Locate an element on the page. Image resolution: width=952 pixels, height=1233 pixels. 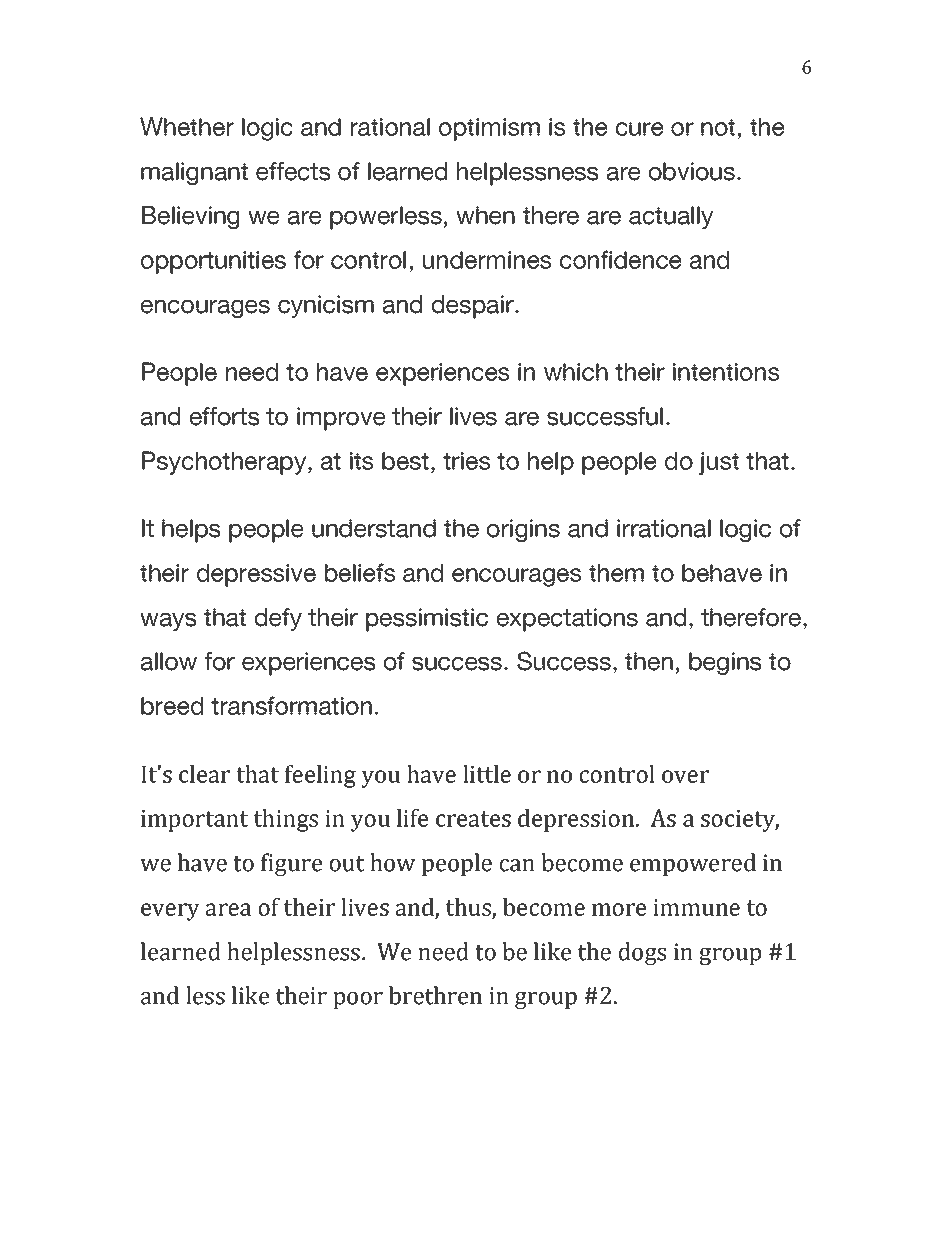
them is located at coordinates (616, 573).
